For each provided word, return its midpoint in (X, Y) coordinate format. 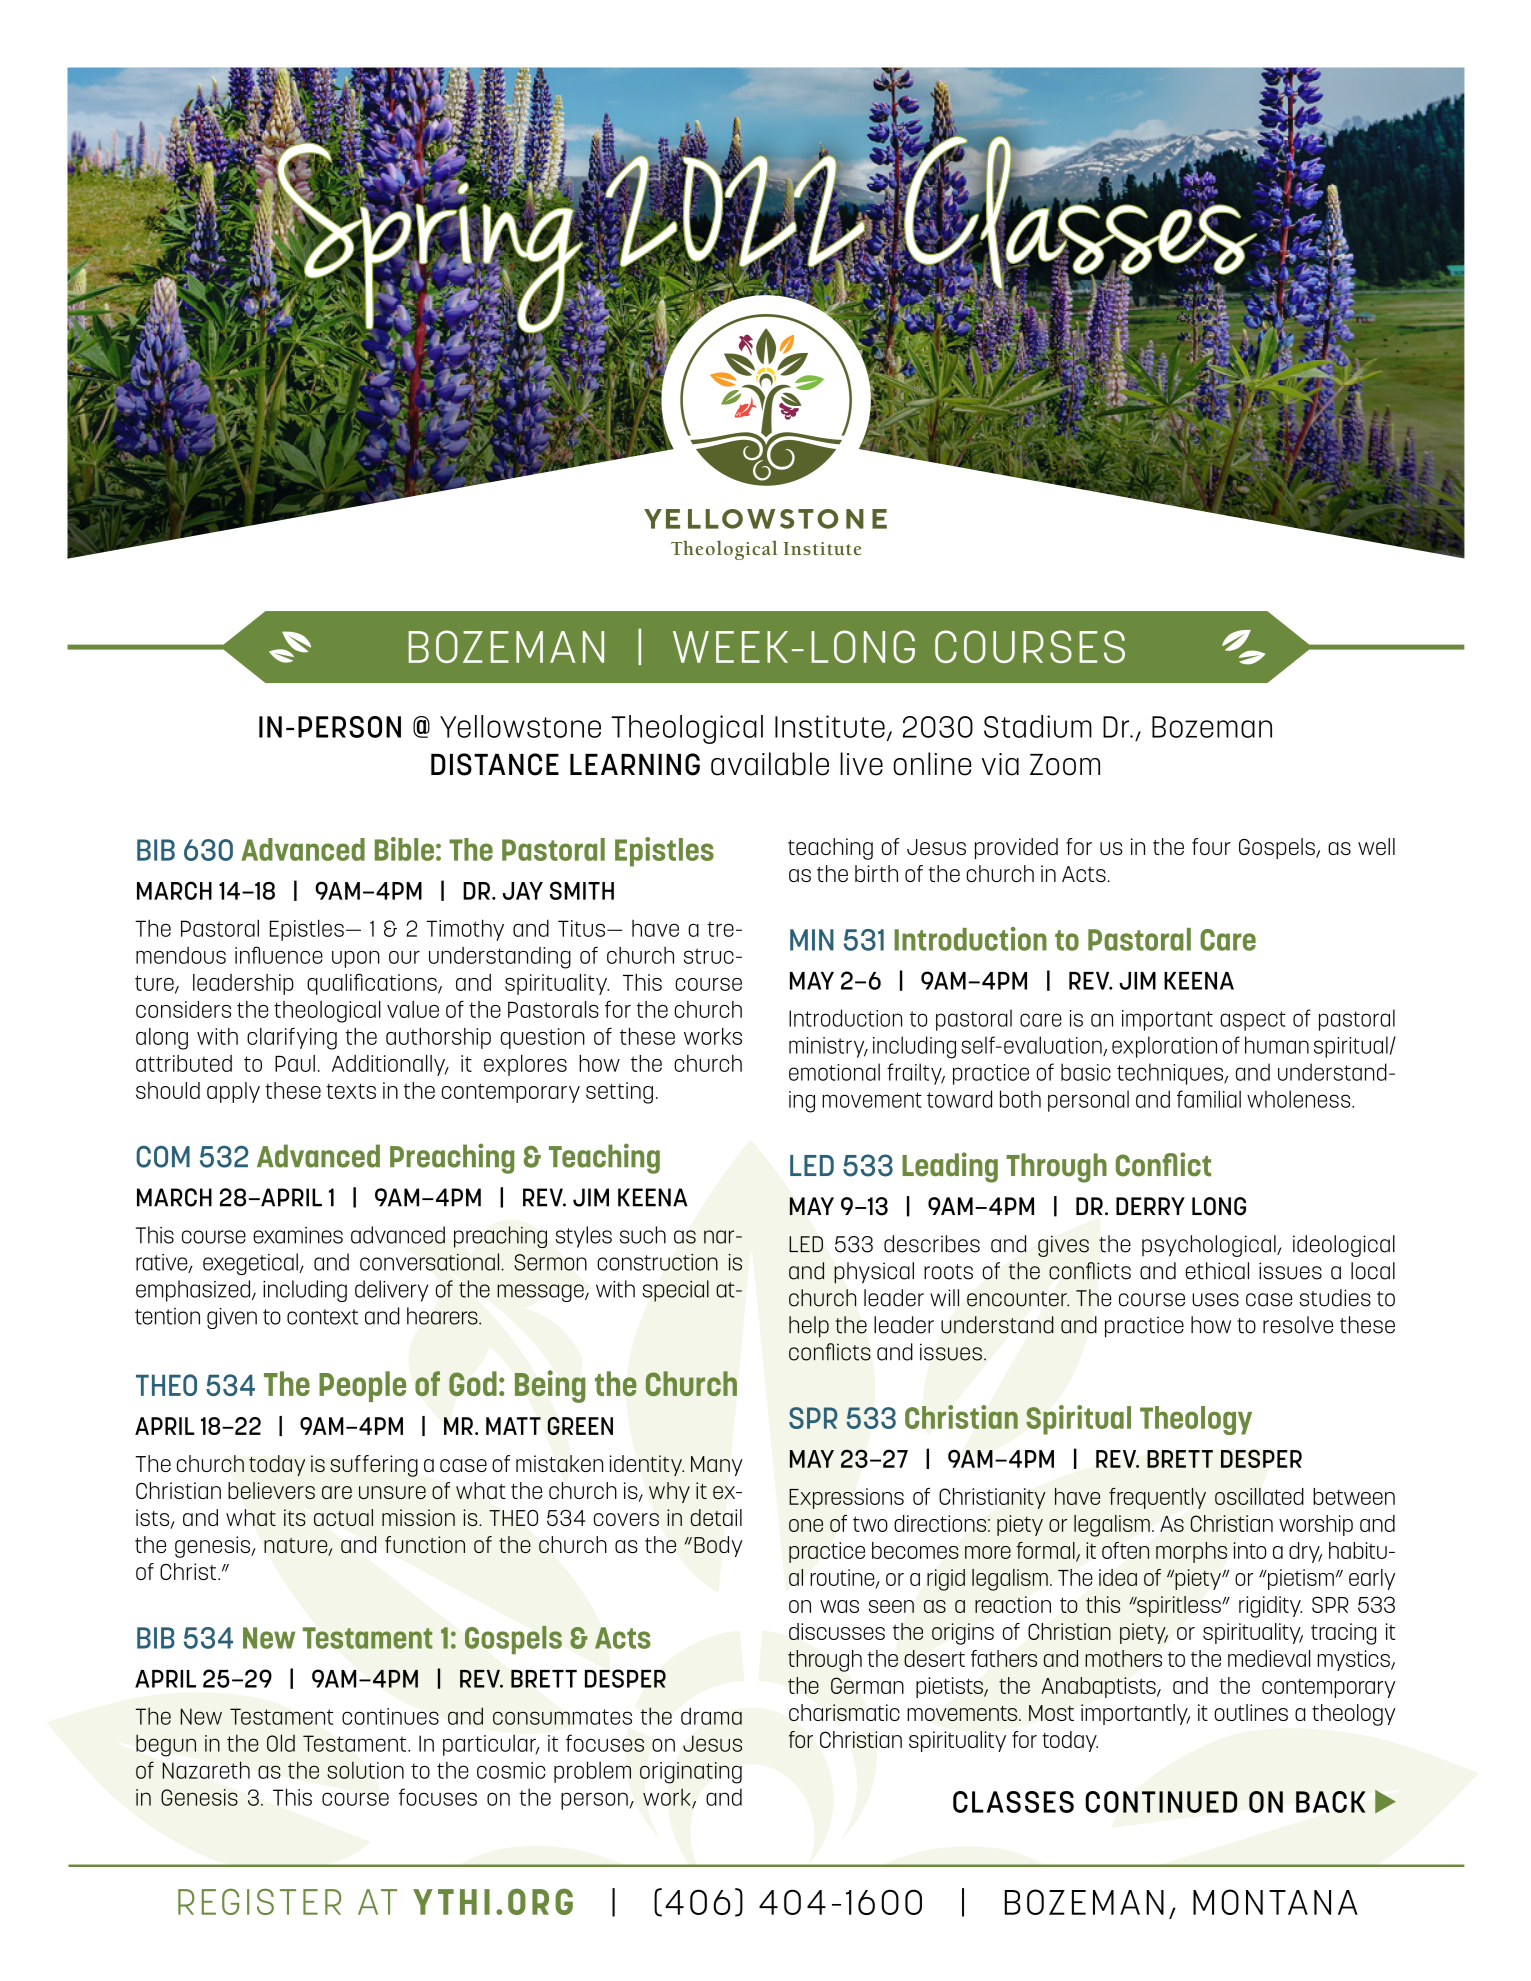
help (809, 1327)
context (322, 1317)
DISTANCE (495, 764)
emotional (834, 1072)
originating (691, 1773)
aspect (1253, 1021)
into (1249, 1550)
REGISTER (259, 1902)
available (770, 764)
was (839, 1606)
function (425, 1544)
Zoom (1065, 765)
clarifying (292, 1038)
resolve (1298, 1325)
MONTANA (1275, 1902)
